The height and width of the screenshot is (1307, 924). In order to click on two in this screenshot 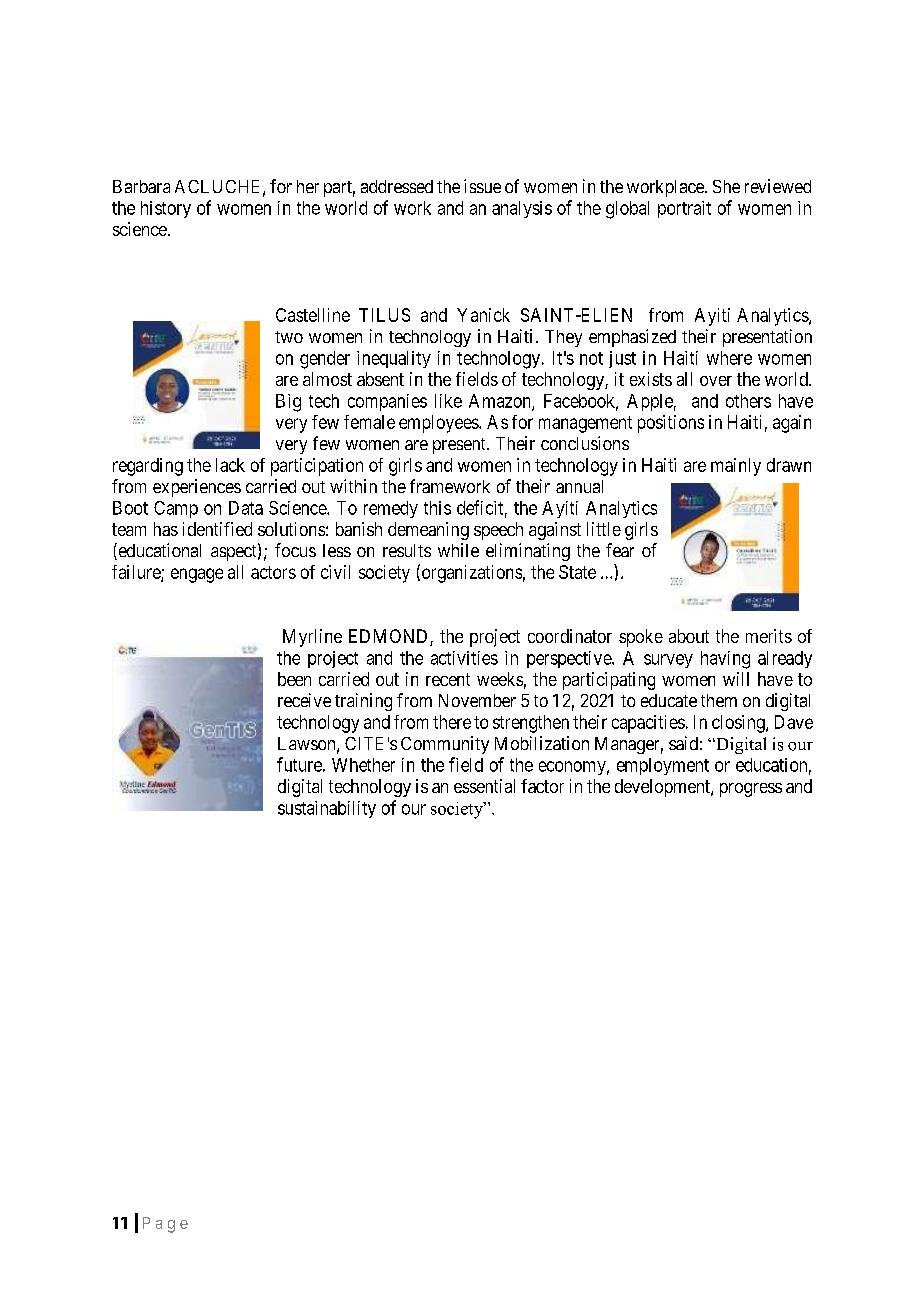, I will do `click(289, 337)`.
